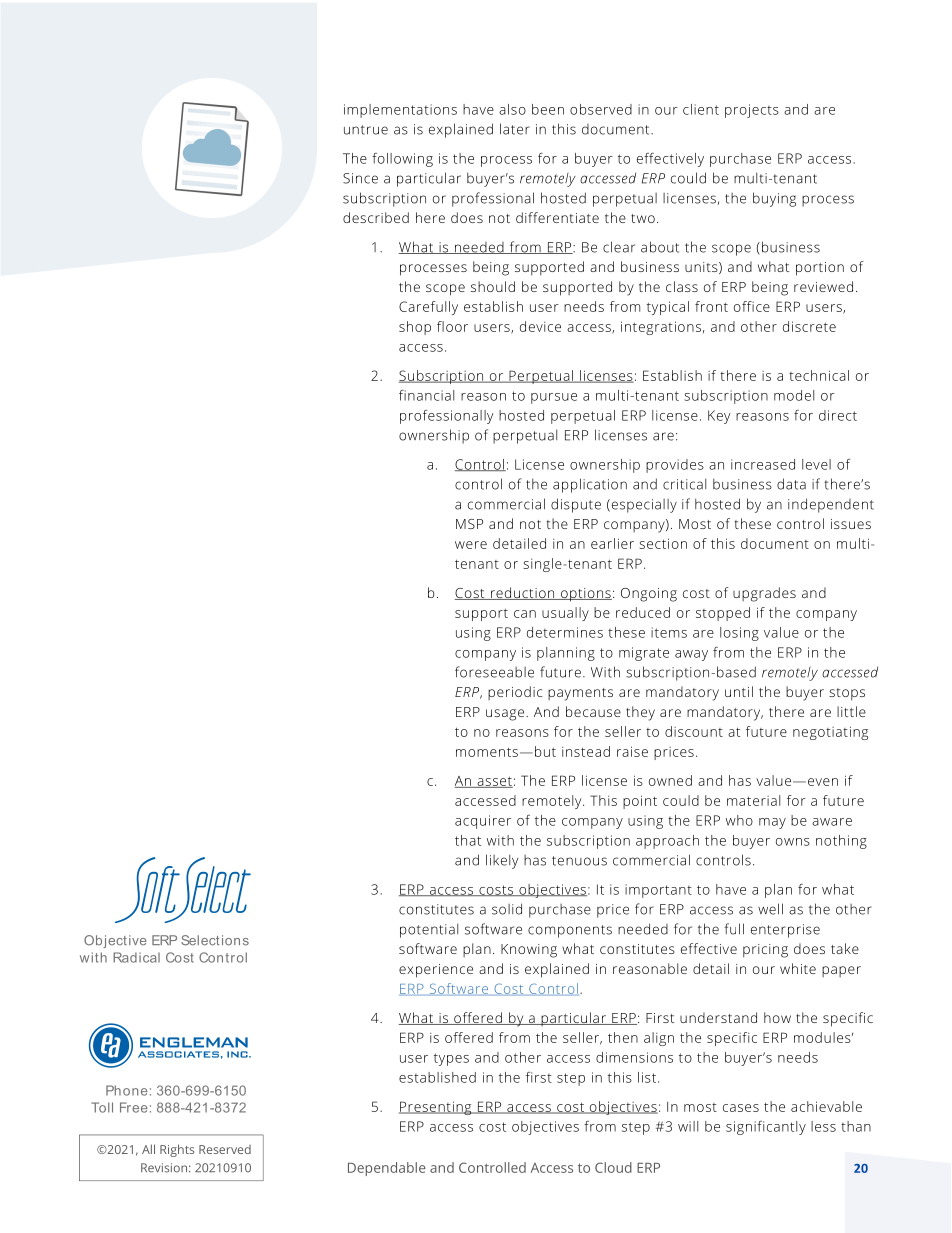  I want to click on later, so click(515, 129).
